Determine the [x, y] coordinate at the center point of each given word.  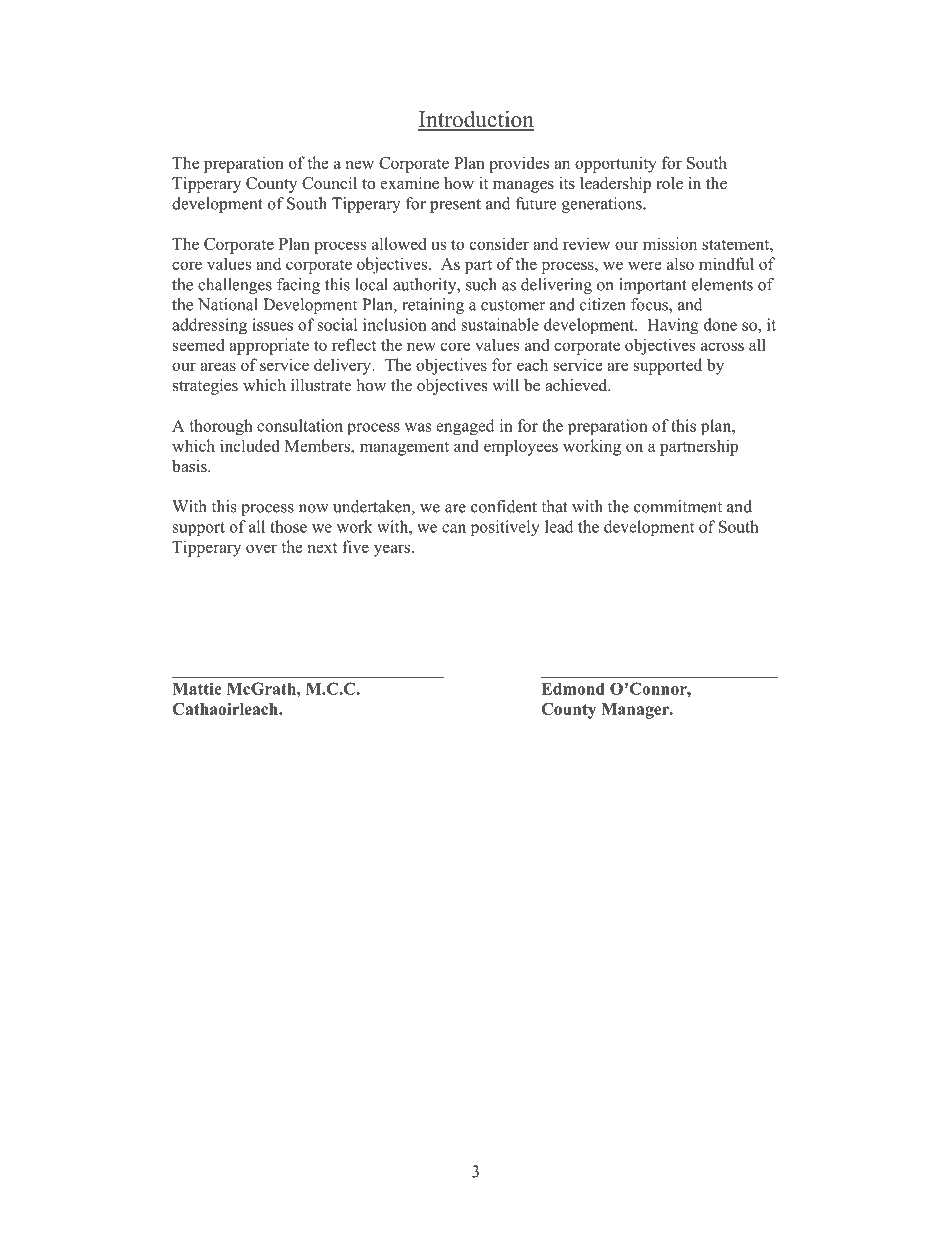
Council [329, 183]
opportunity [616, 164]
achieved [577, 385]
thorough [221, 427]
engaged [465, 427]
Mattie [197, 688]
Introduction [476, 120]
